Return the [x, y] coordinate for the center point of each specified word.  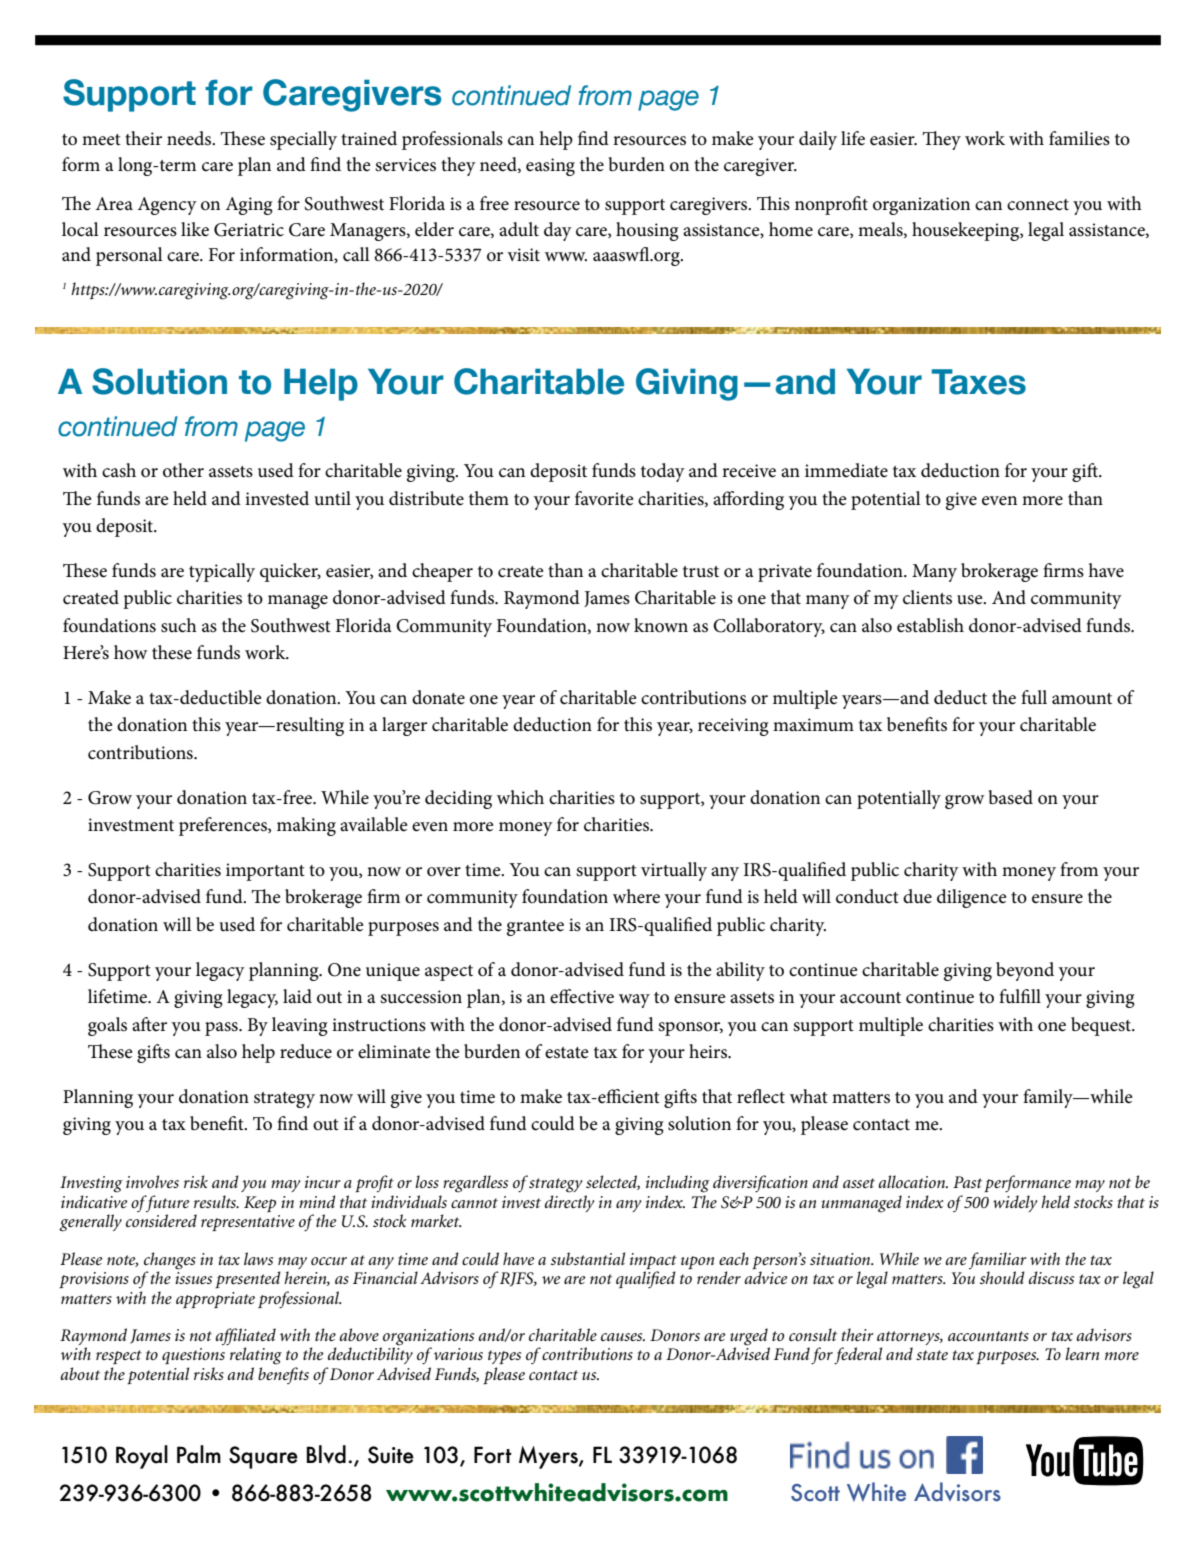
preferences [224, 826]
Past [967, 1182]
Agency [167, 206]
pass [222, 1029]
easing [550, 167]
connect [1038, 205]
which [520, 797]
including [678, 1184]
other [183, 470]
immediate [846, 470]
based [1011, 797]
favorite [604, 498]
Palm [199, 1454]
